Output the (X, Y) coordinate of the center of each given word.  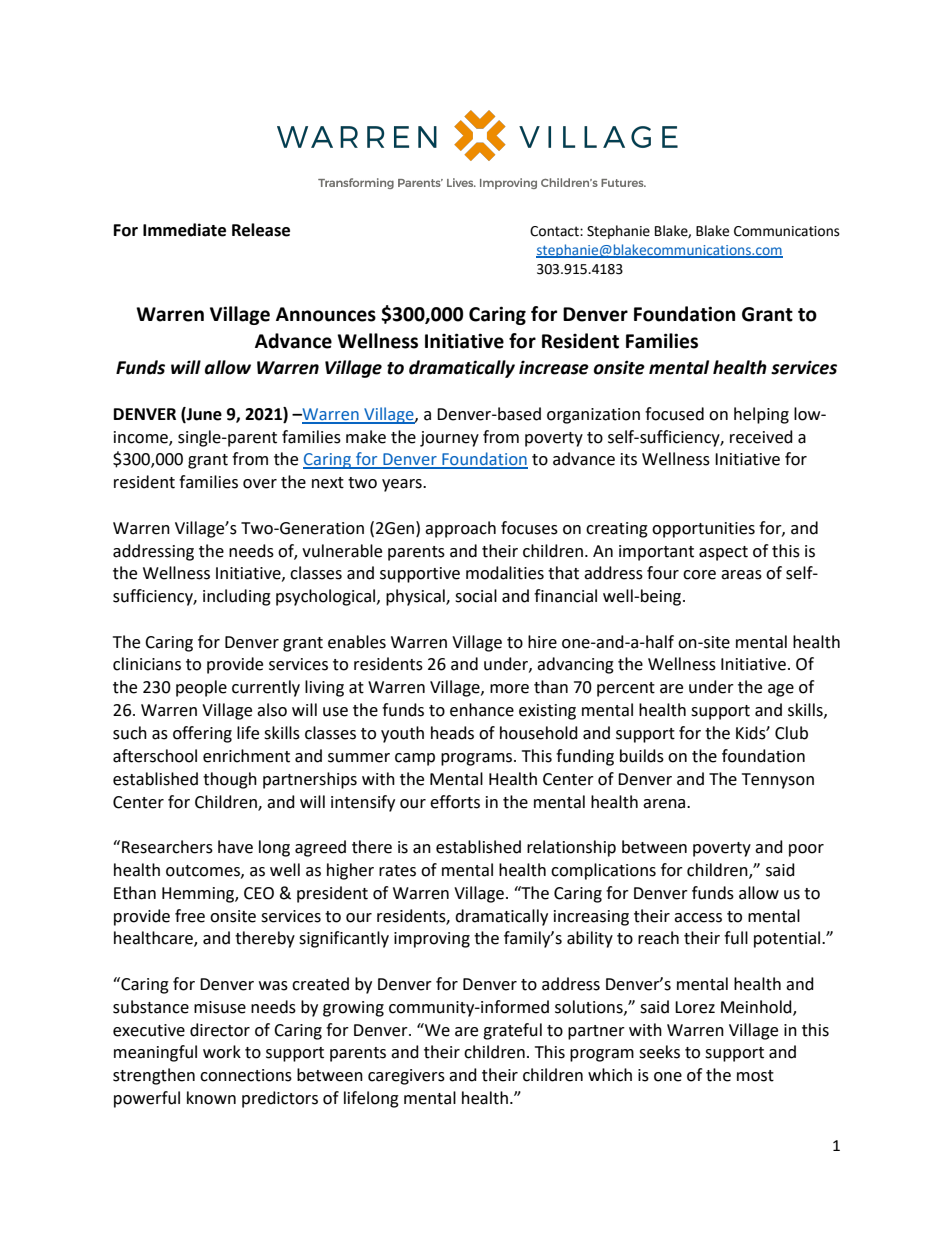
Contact (555, 231)
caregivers (406, 1077)
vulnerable (342, 551)
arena (665, 804)
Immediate (184, 230)
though (230, 780)
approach (460, 529)
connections (246, 1075)
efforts (455, 802)
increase (554, 367)
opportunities (703, 530)
